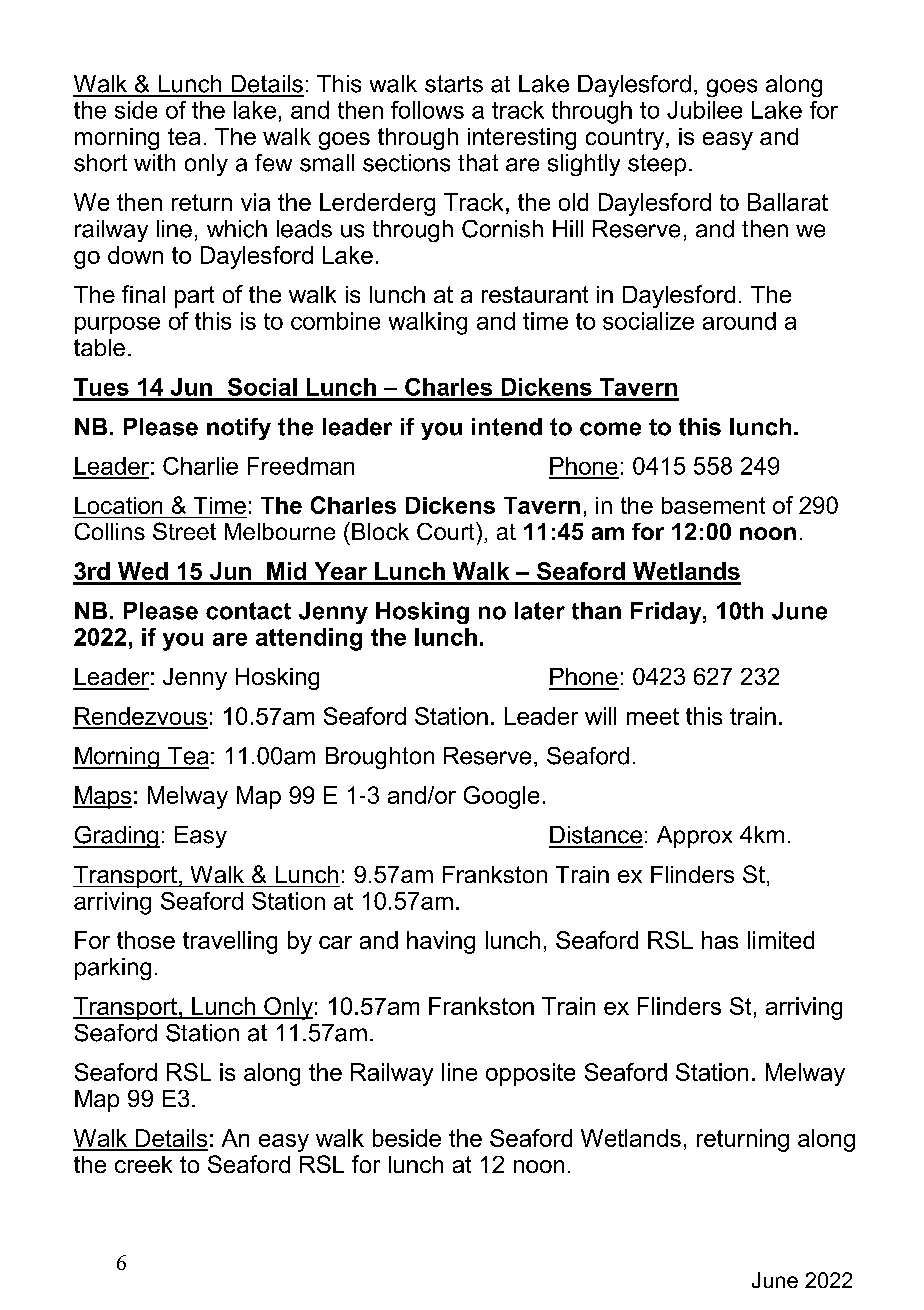 This screenshot has height=1310, width=924. I want to click on basement, so click(713, 505).
